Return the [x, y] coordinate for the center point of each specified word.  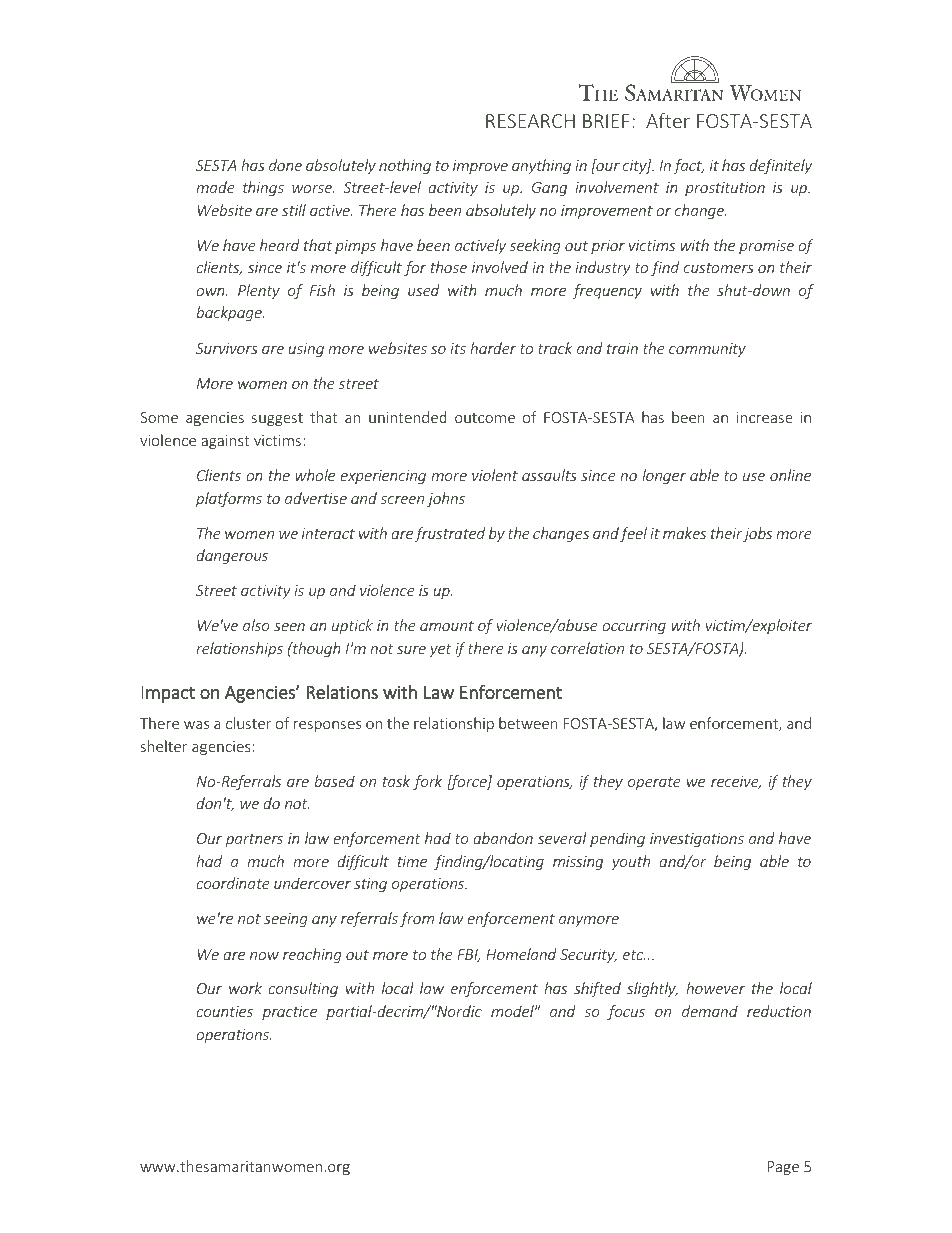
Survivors [227, 348]
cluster [249, 723]
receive [736, 783]
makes [684, 533]
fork [427, 782]
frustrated [450, 534]
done [285, 165]
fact [688, 166]
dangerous [232, 556]
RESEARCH [530, 121]
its [458, 348]
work [245, 988]
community [707, 350]
